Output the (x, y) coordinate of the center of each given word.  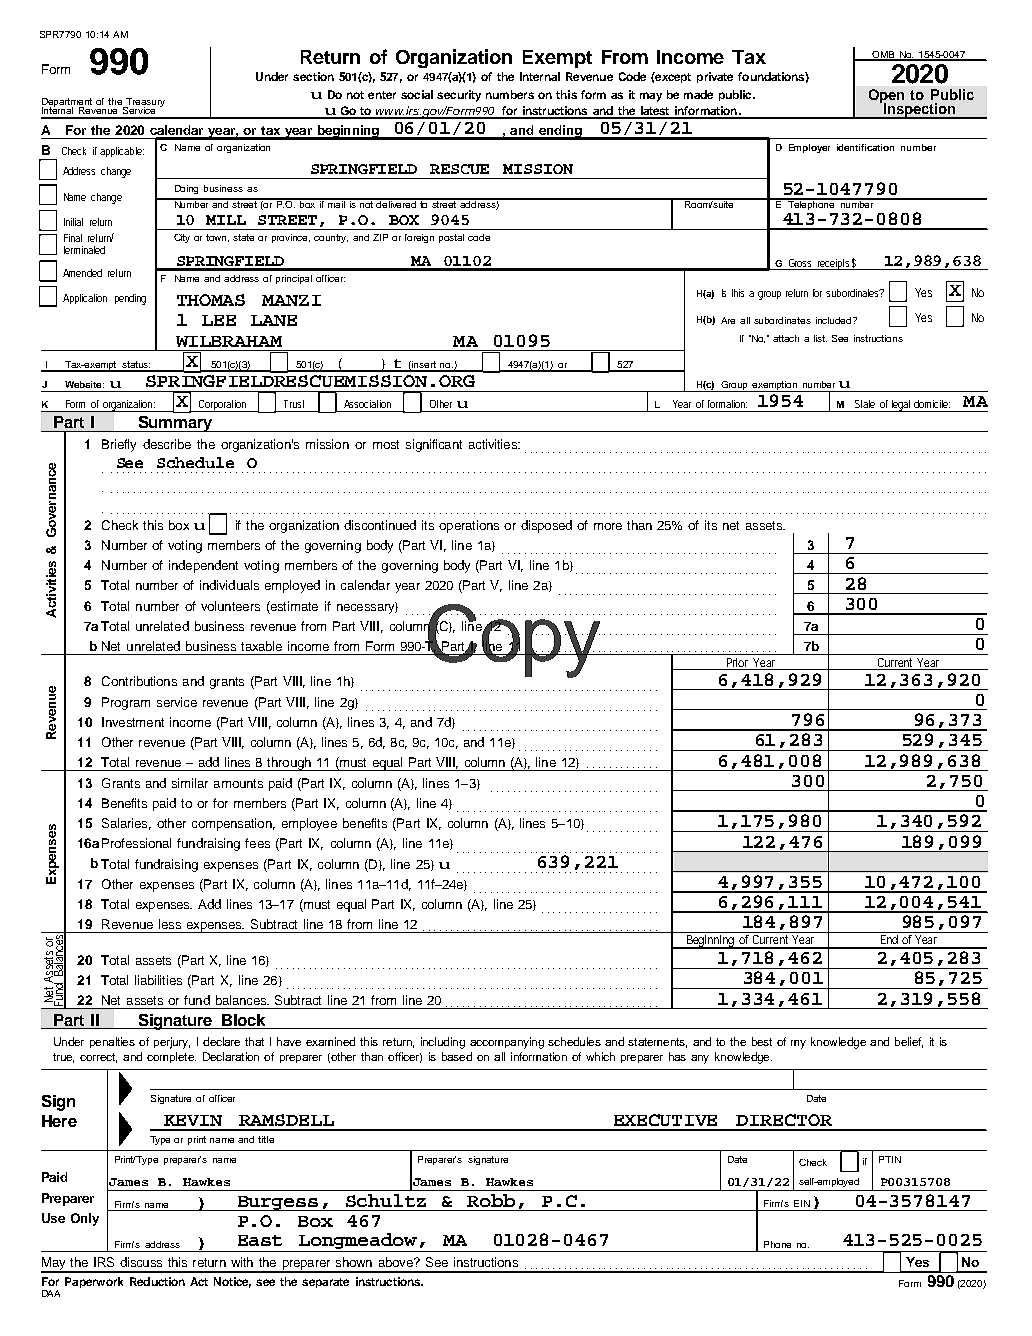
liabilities (158, 980)
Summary (175, 424)
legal (901, 406)
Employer (809, 148)
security (459, 96)
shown (354, 1262)
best (762, 1041)
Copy (514, 641)
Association (367, 404)
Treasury (144, 103)
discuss (141, 1262)
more (608, 526)
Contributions (139, 681)
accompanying (507, 1043)
